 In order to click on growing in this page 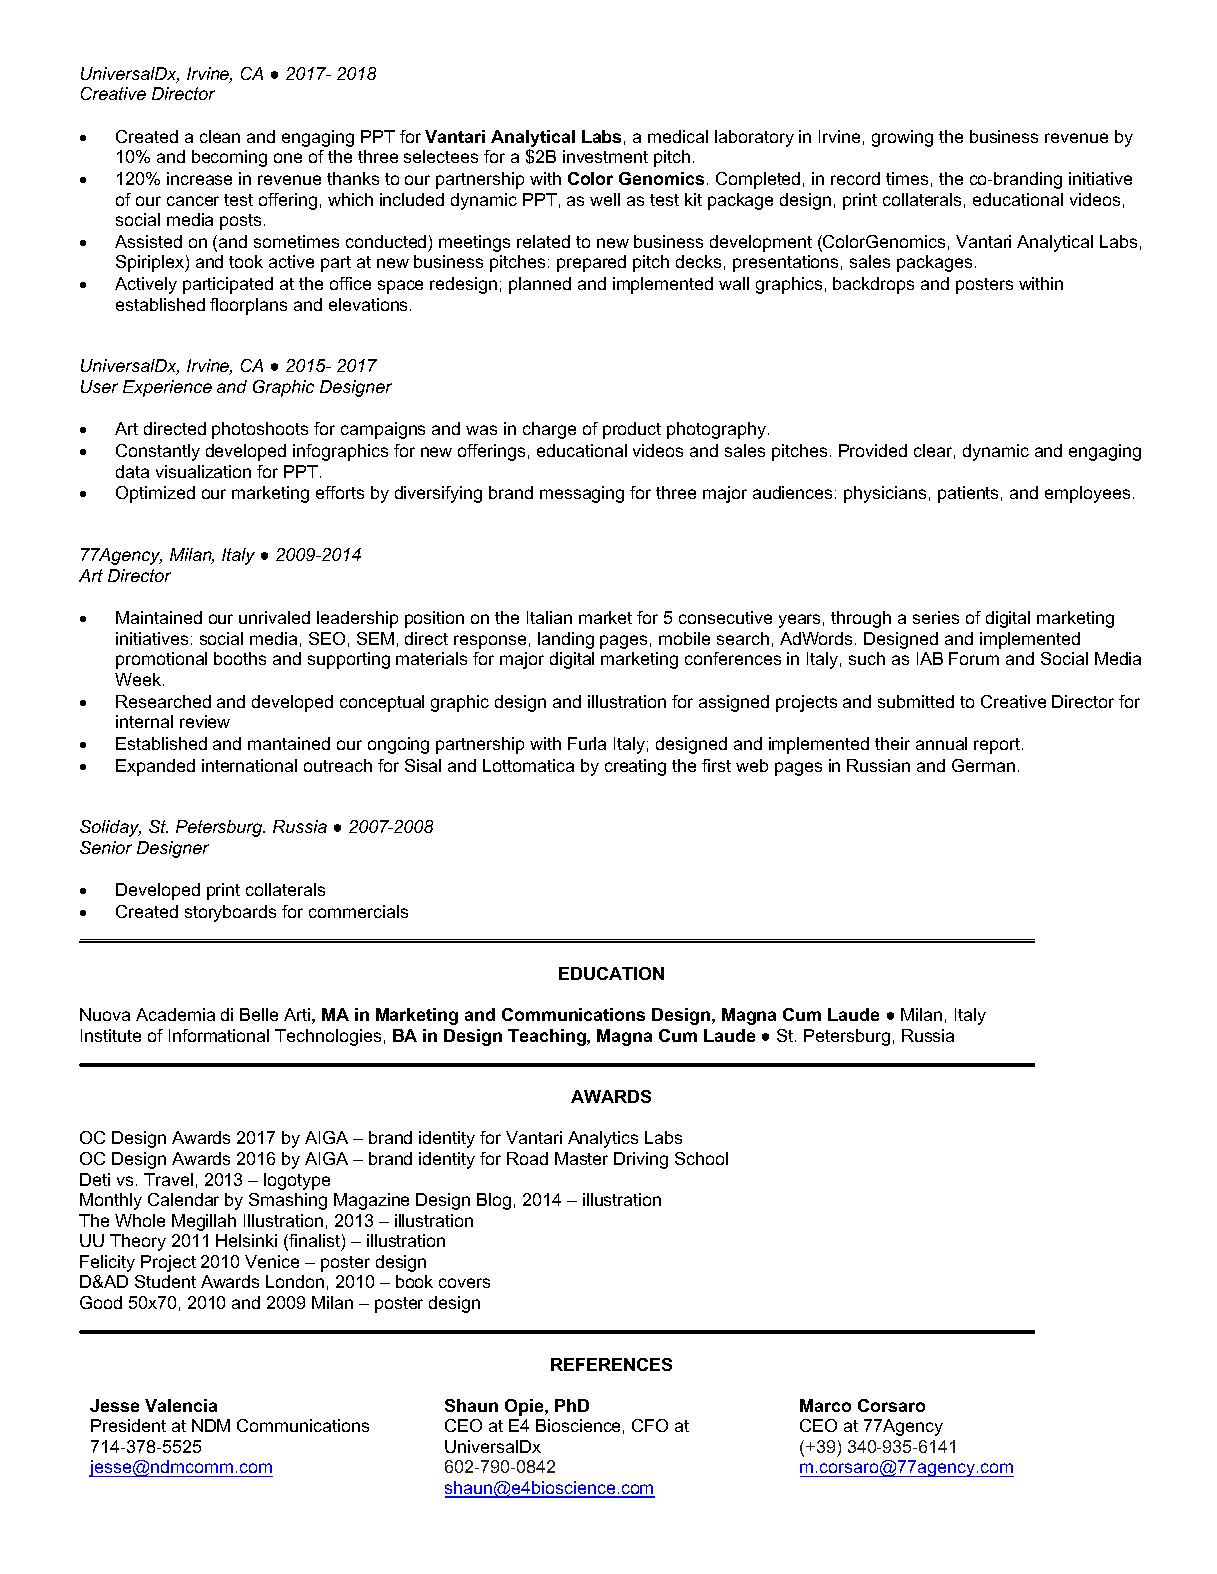, I will do `click(902, 138)`.
